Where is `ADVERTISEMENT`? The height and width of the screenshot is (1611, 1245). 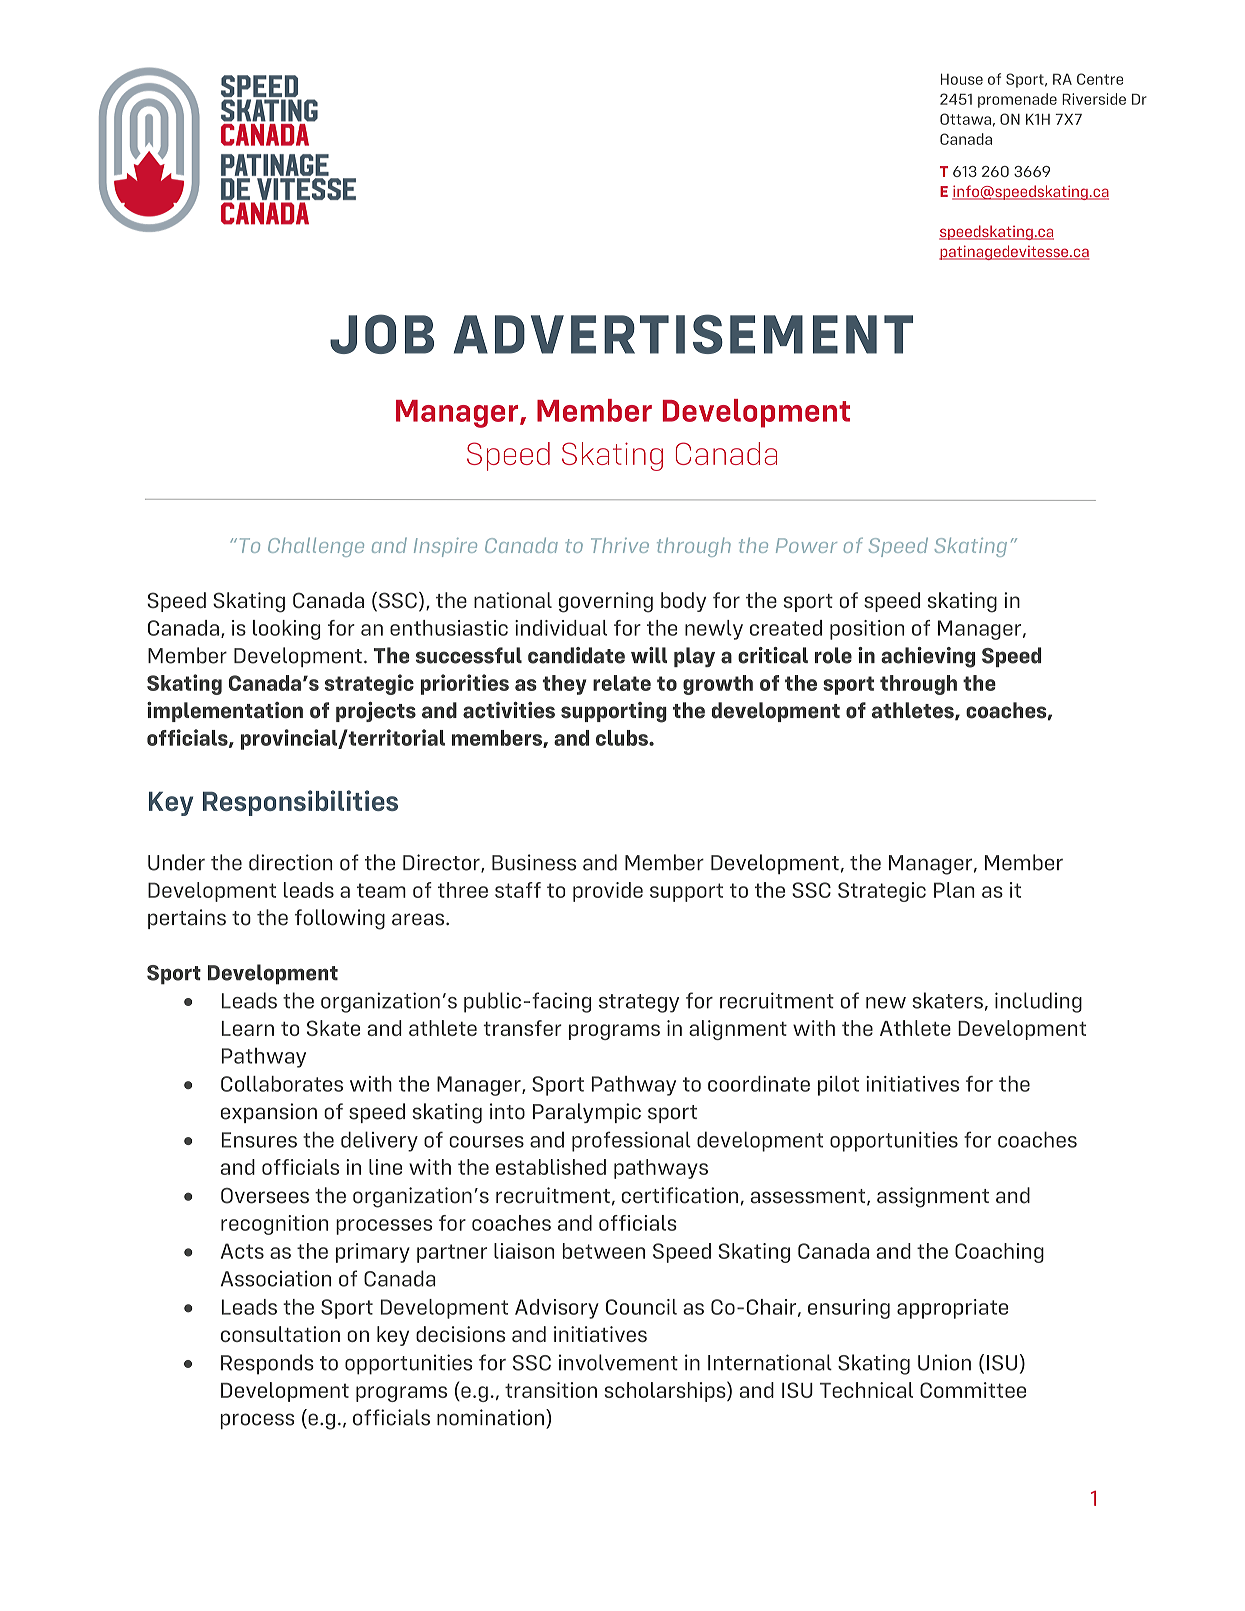 ADVERTISEMENT is located at coordinates (683, 334).
